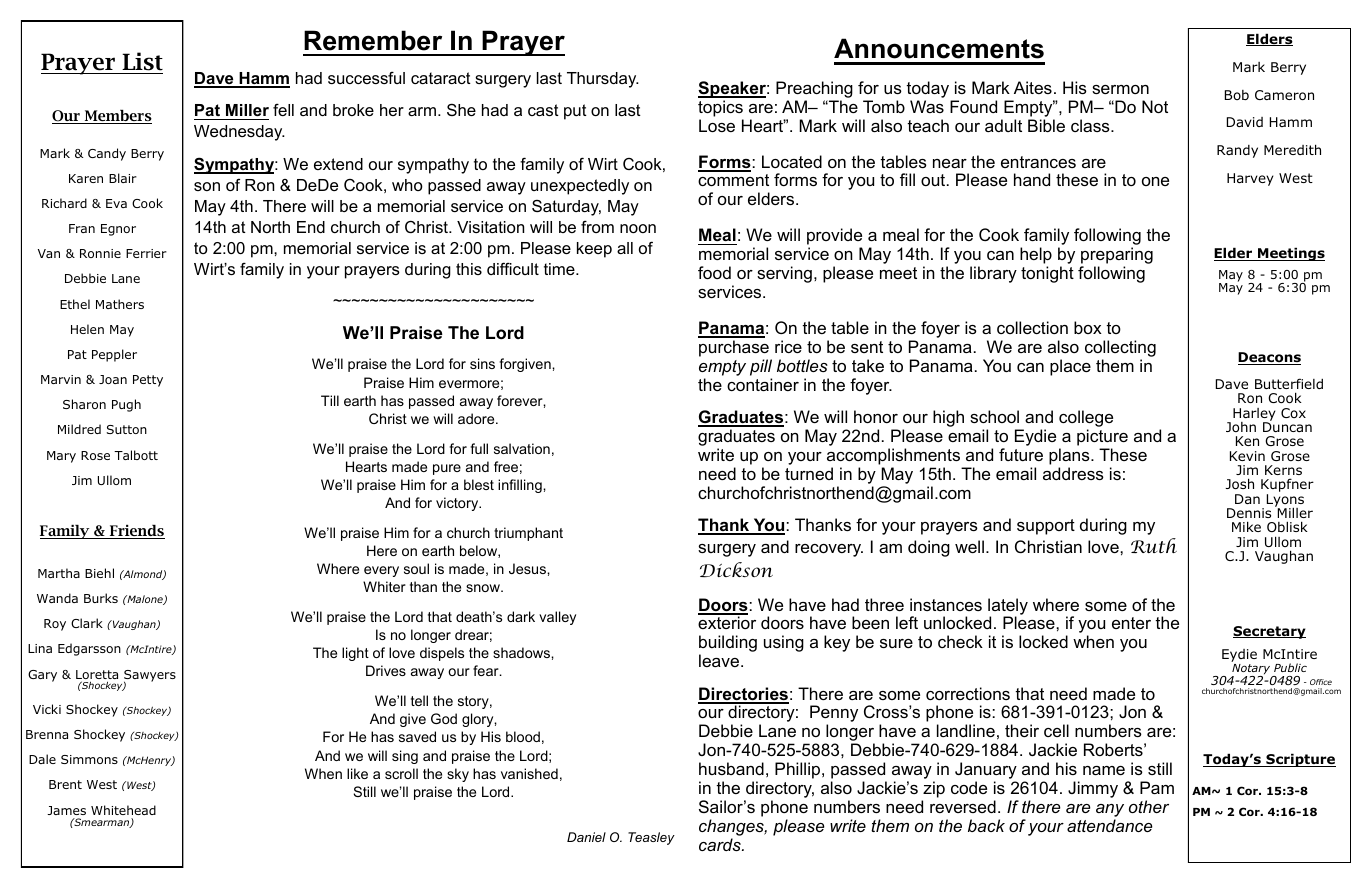  Describe the element at coordinates (1154, 545) in the screenshot. I see `Ruth` at that location.
